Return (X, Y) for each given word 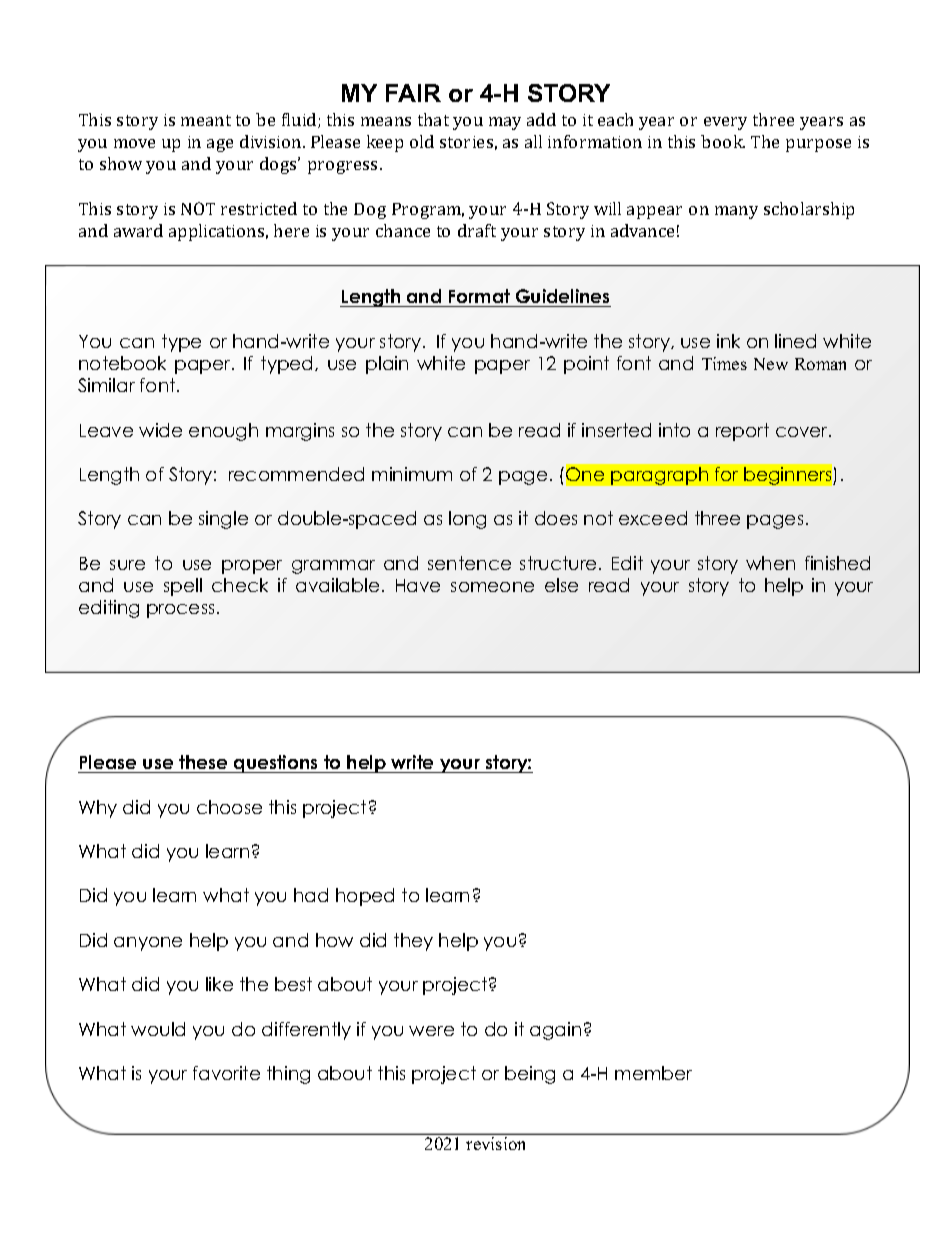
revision (495, 1143)
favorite (226, 1073)
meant (206, 120)
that (433, 119)
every (725, 123)
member (653, 1073)
